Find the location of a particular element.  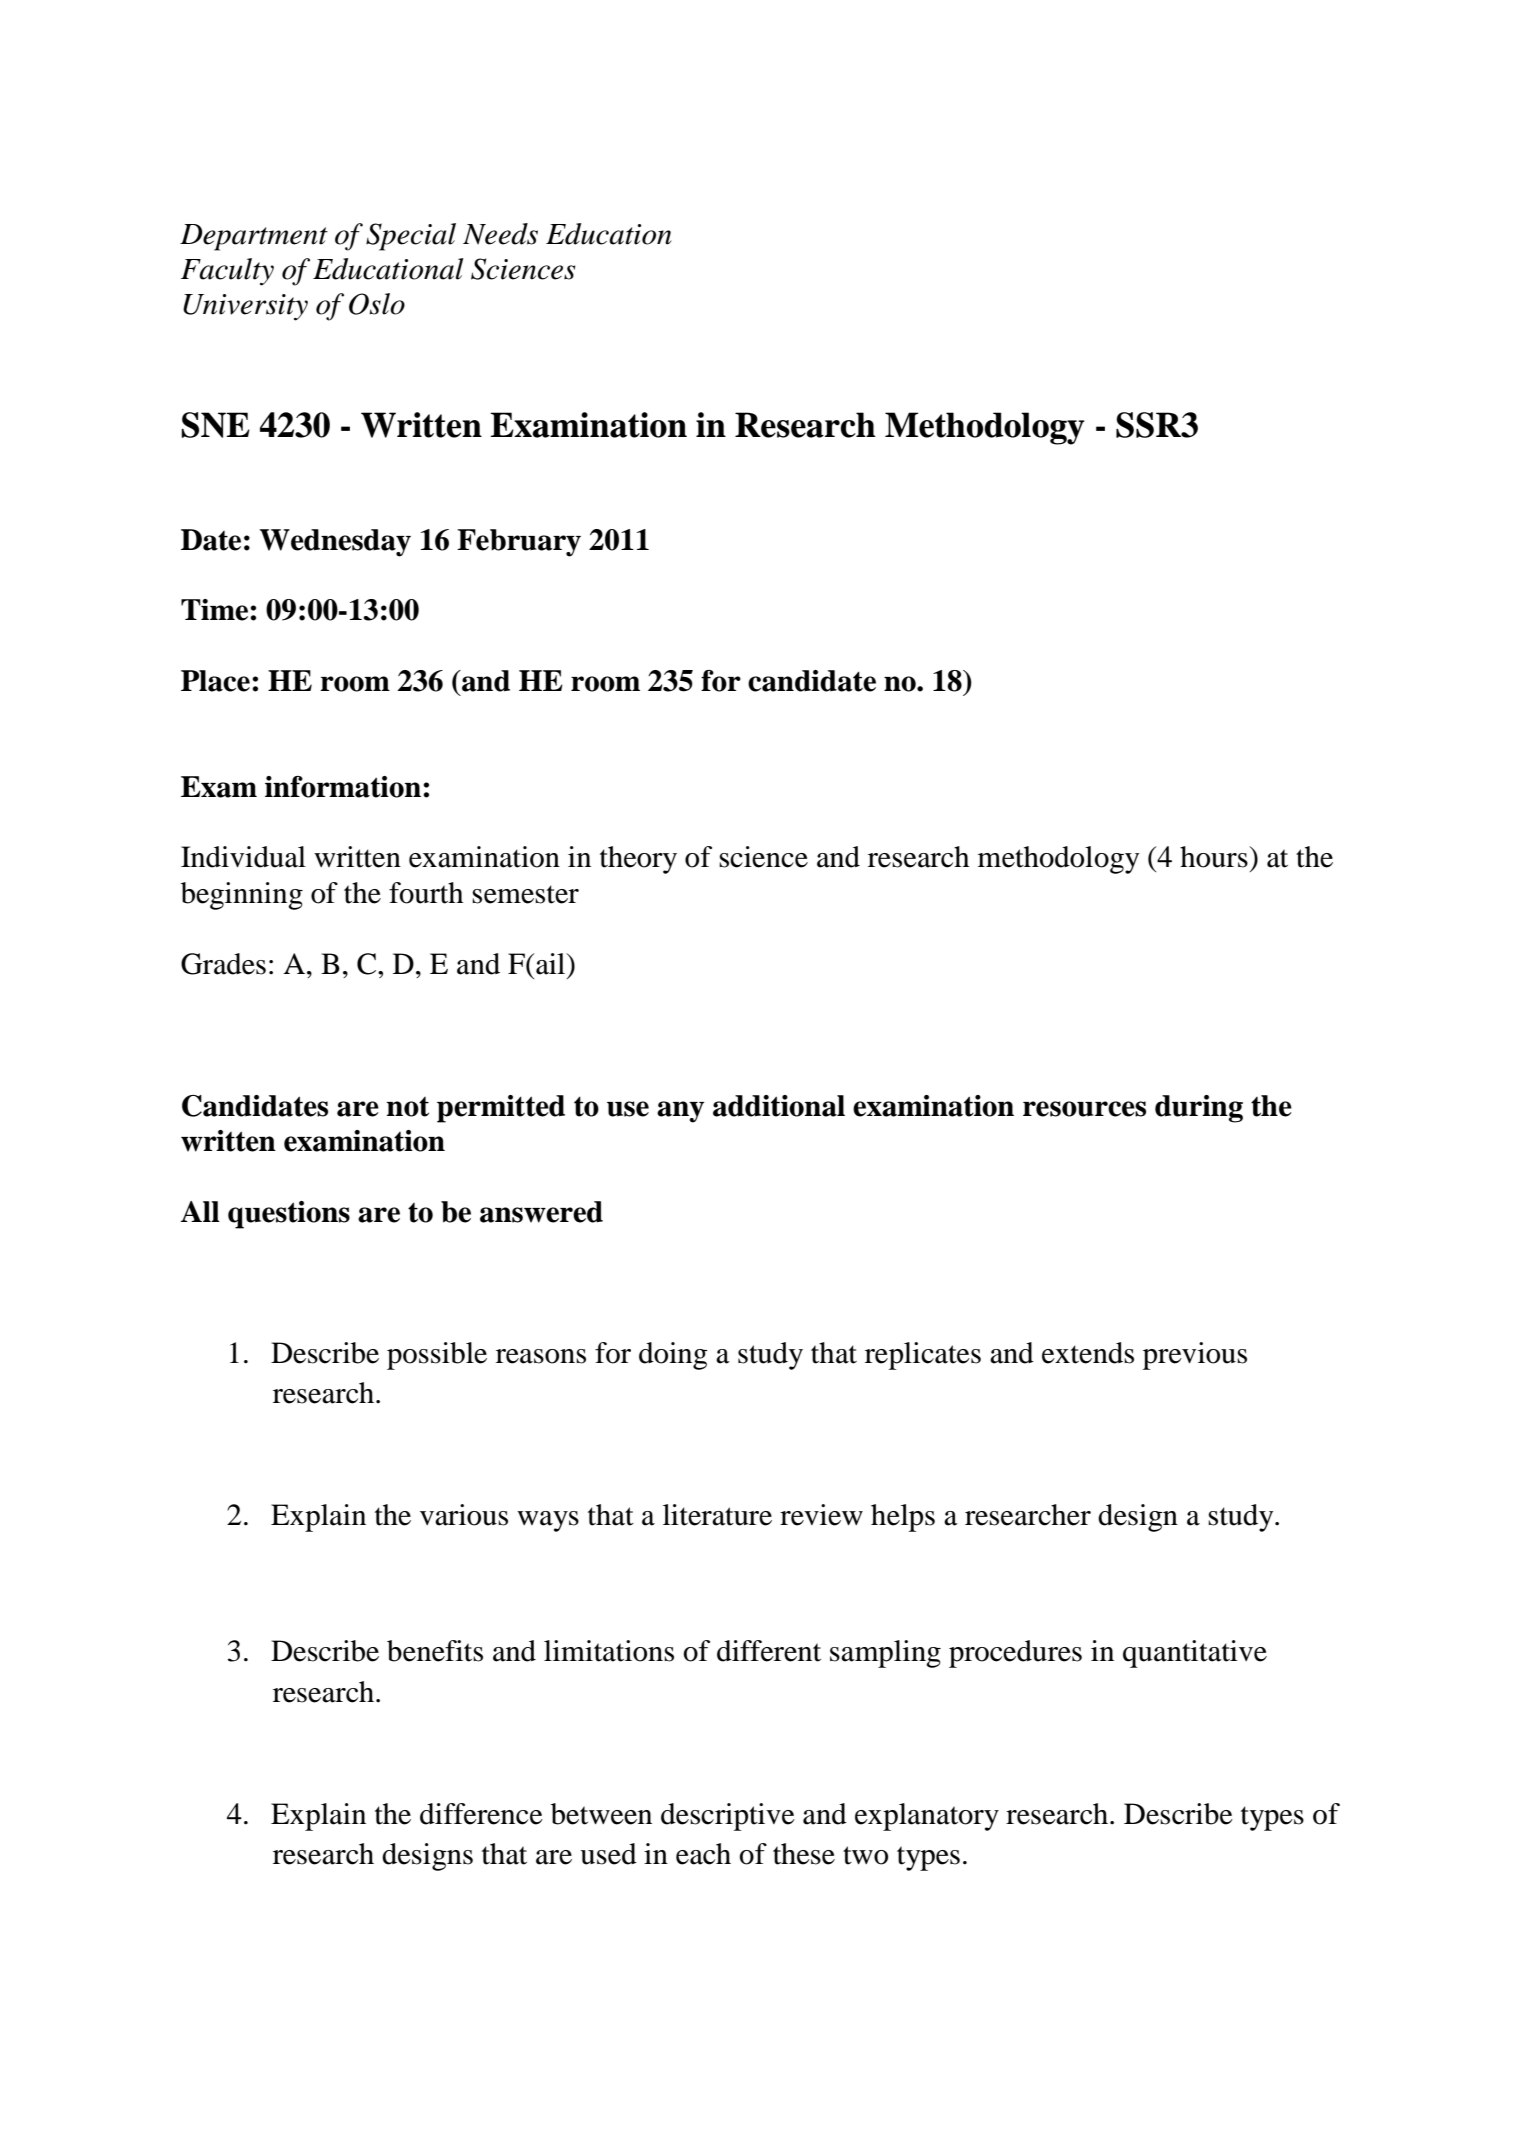

literature is located at coordinates (717, 1515).
